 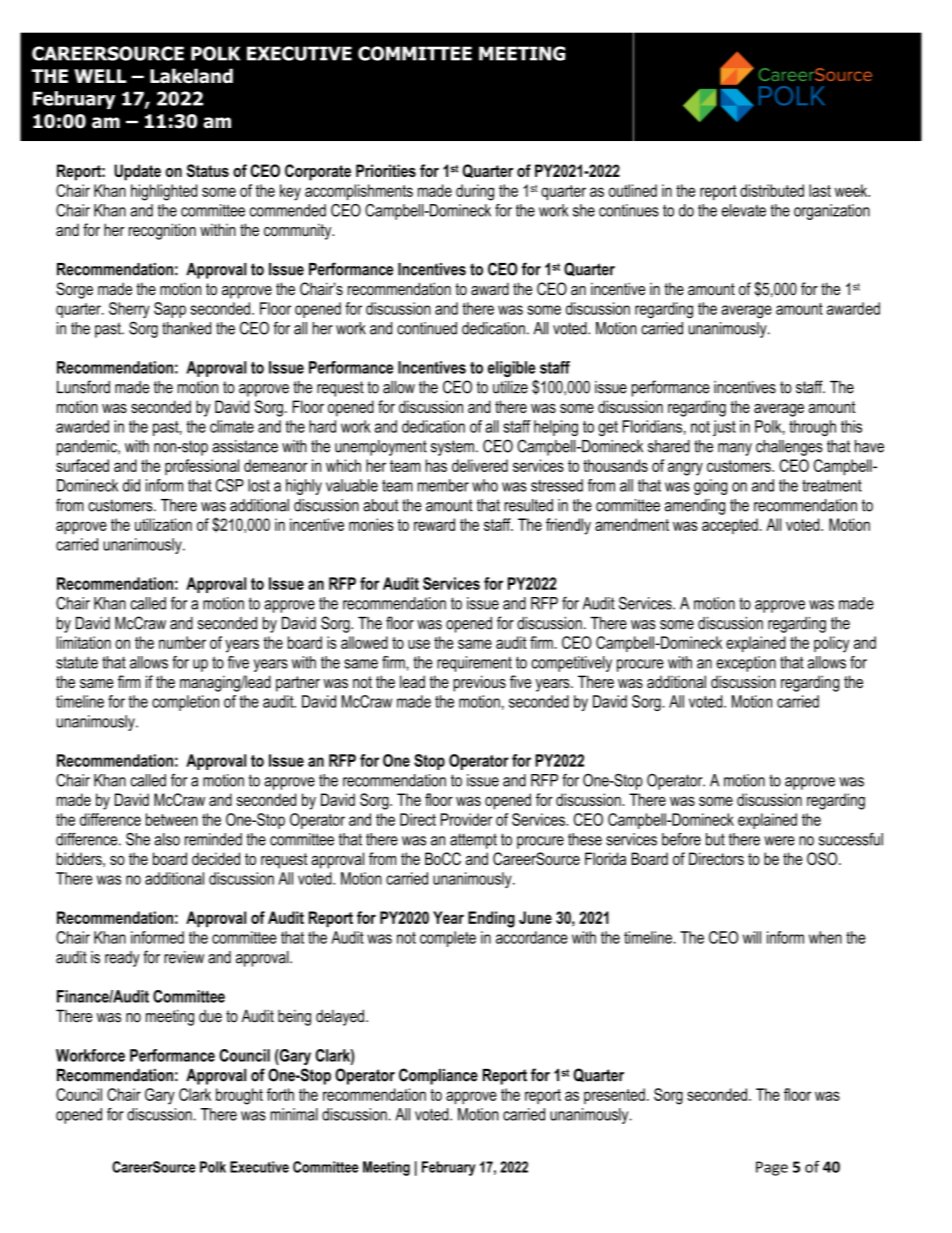 What do you see at coordinates (779, 841) in the page?
I see `were` at bounding box center [779, 841].
